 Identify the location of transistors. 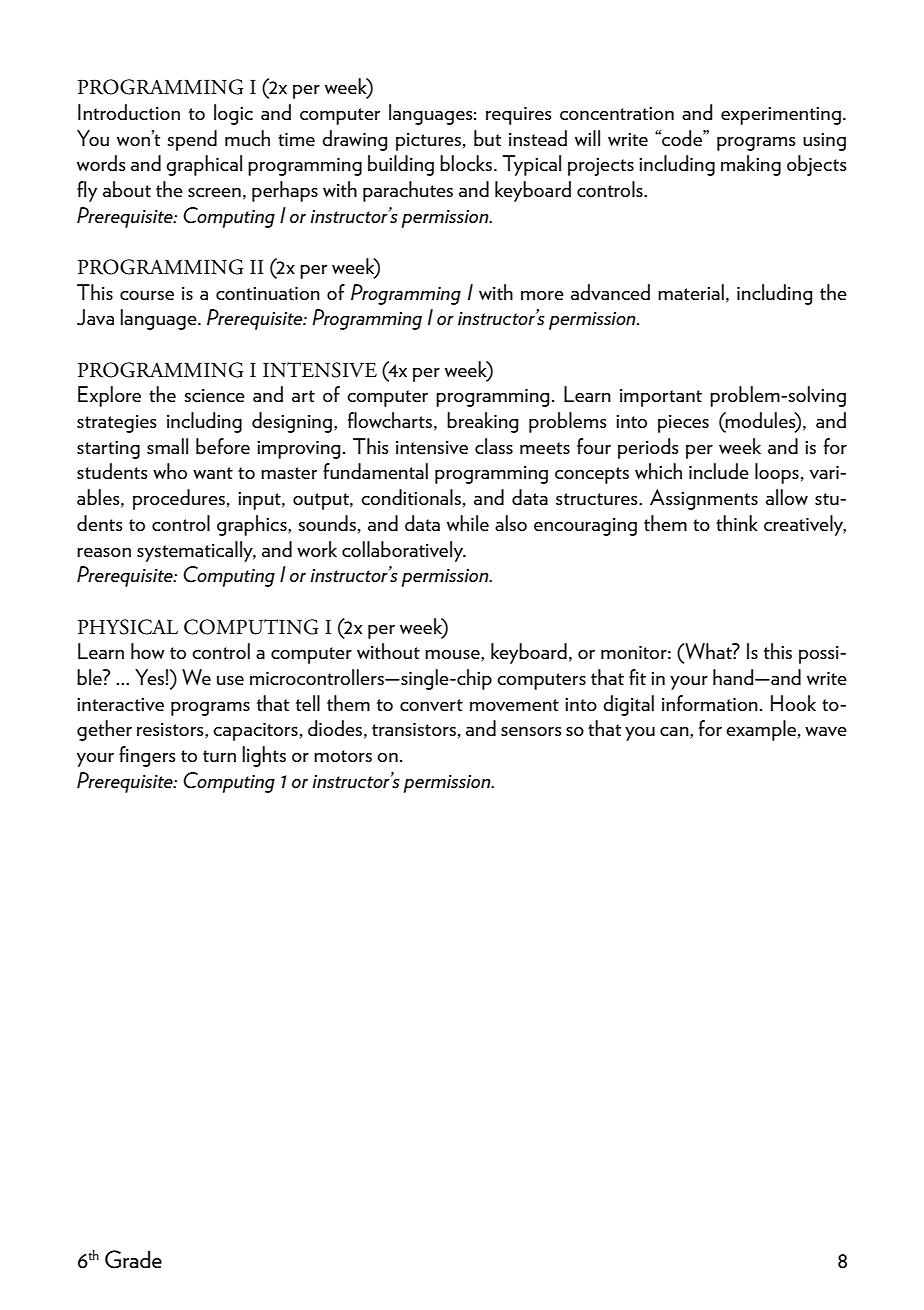
(414, 729).
